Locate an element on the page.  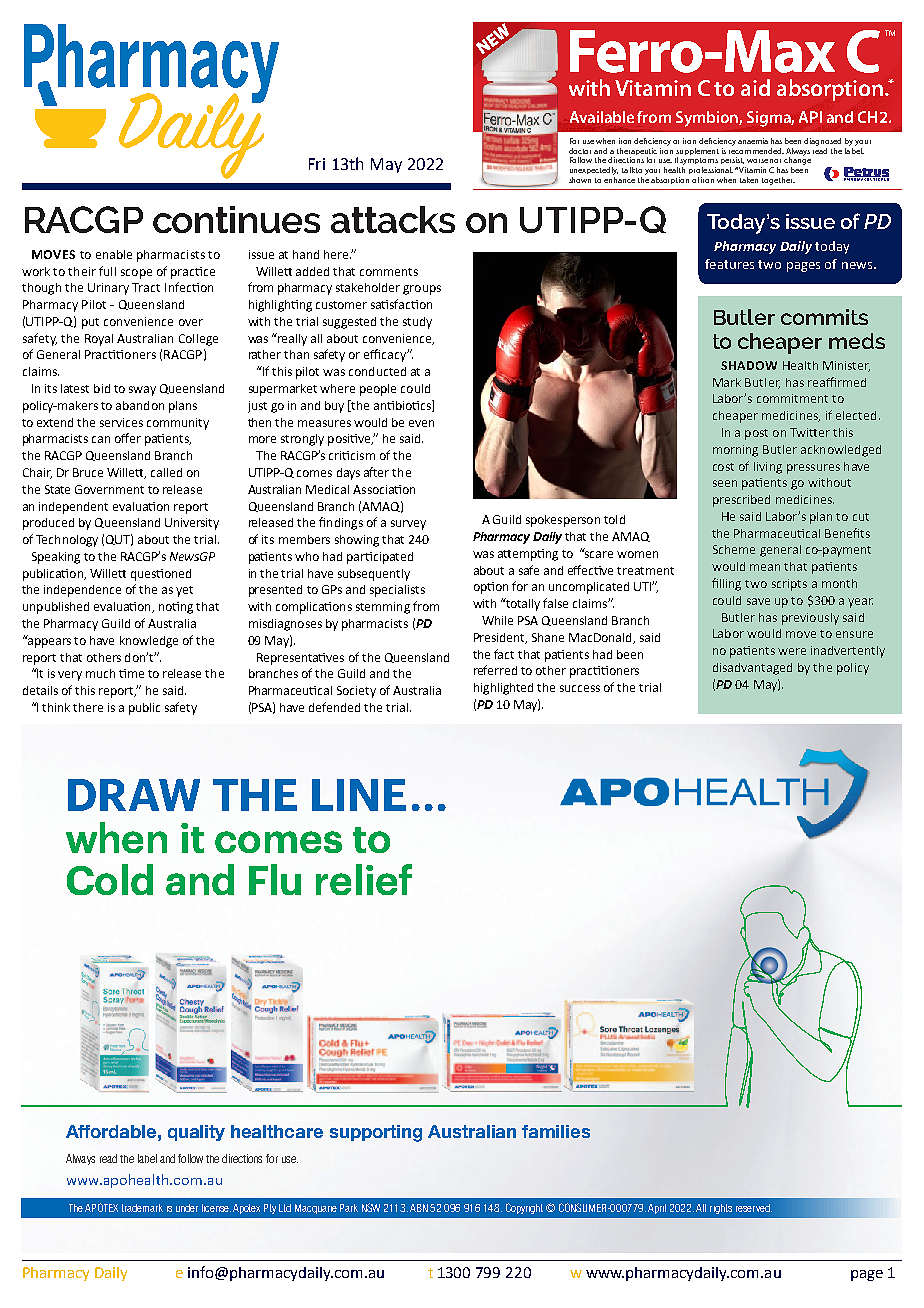
survey is located at coordinates (408, 525).
